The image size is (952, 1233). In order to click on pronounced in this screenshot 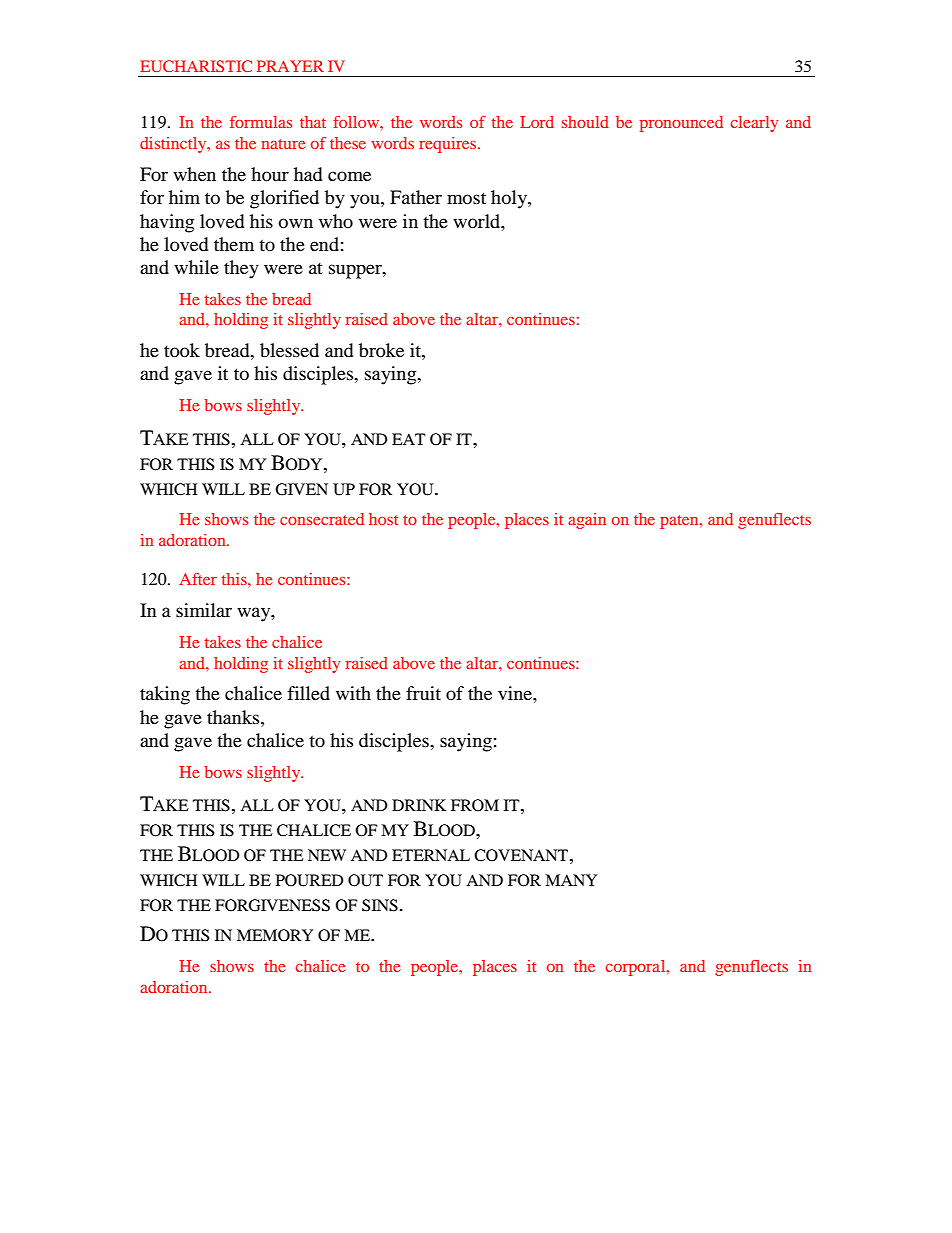, I will do `click(681, 124)`.
